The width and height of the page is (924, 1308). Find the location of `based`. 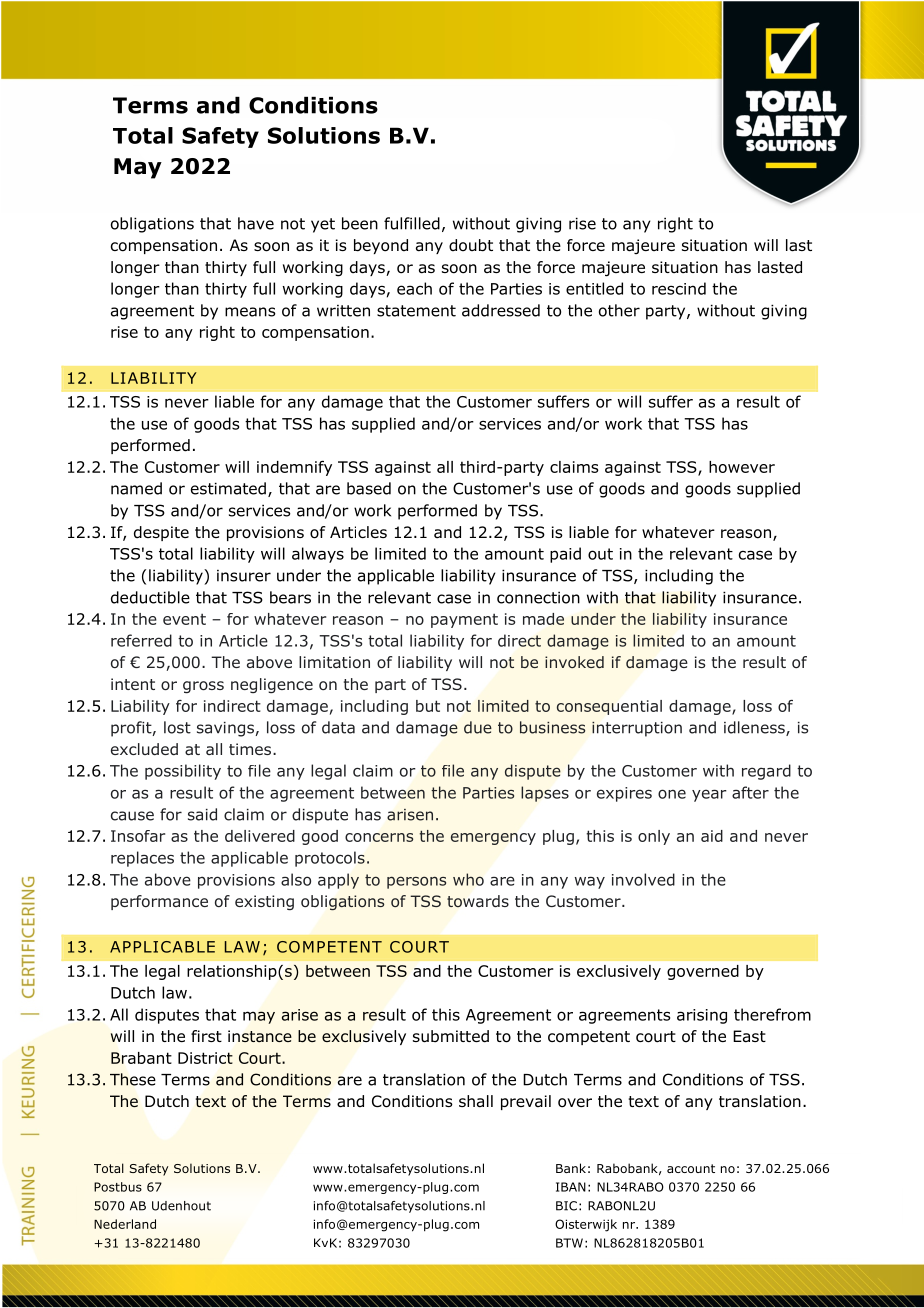

based is located at coordinates (369, 488).
